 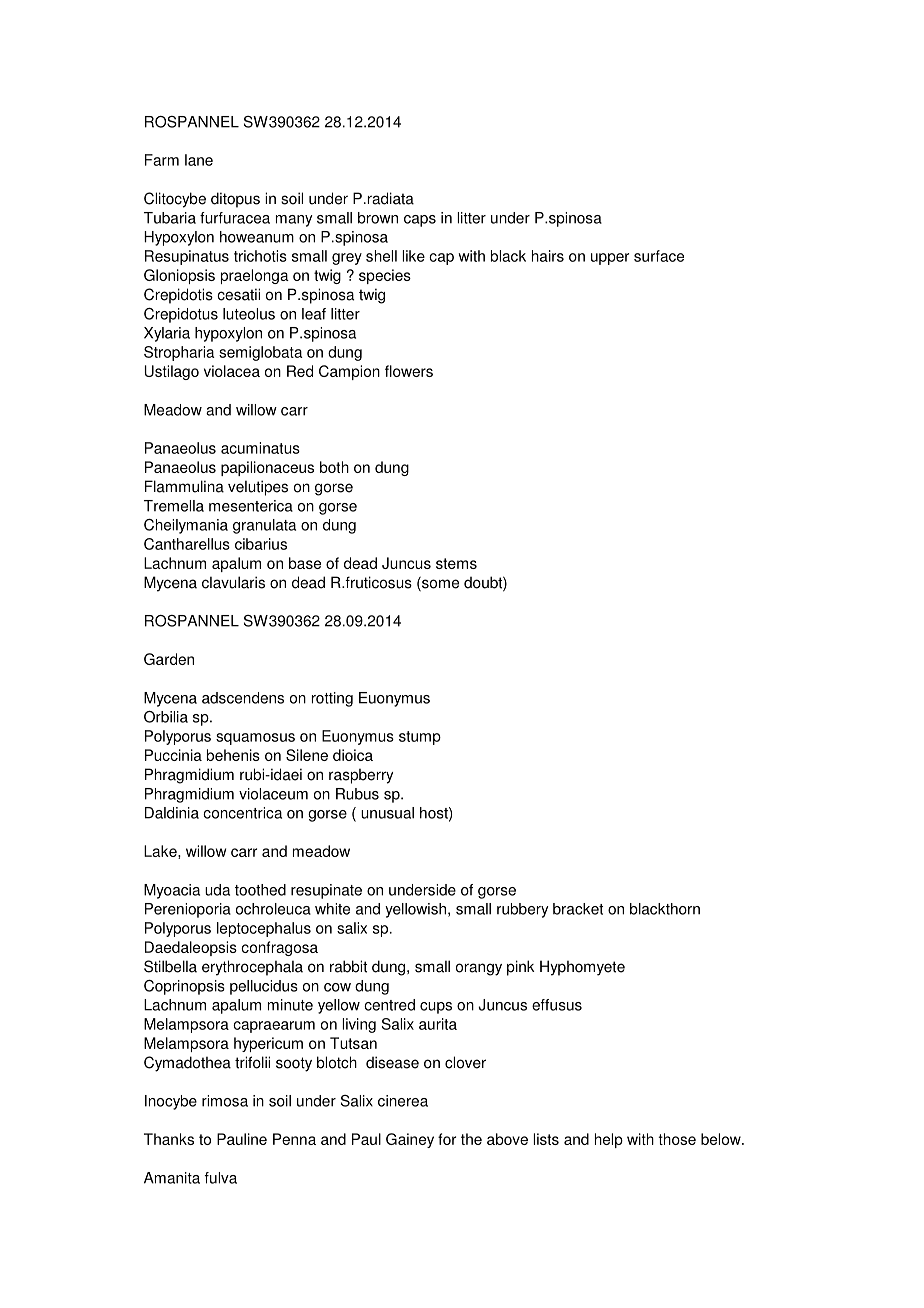 I want to click on stems, so click(x=456, y=563).
